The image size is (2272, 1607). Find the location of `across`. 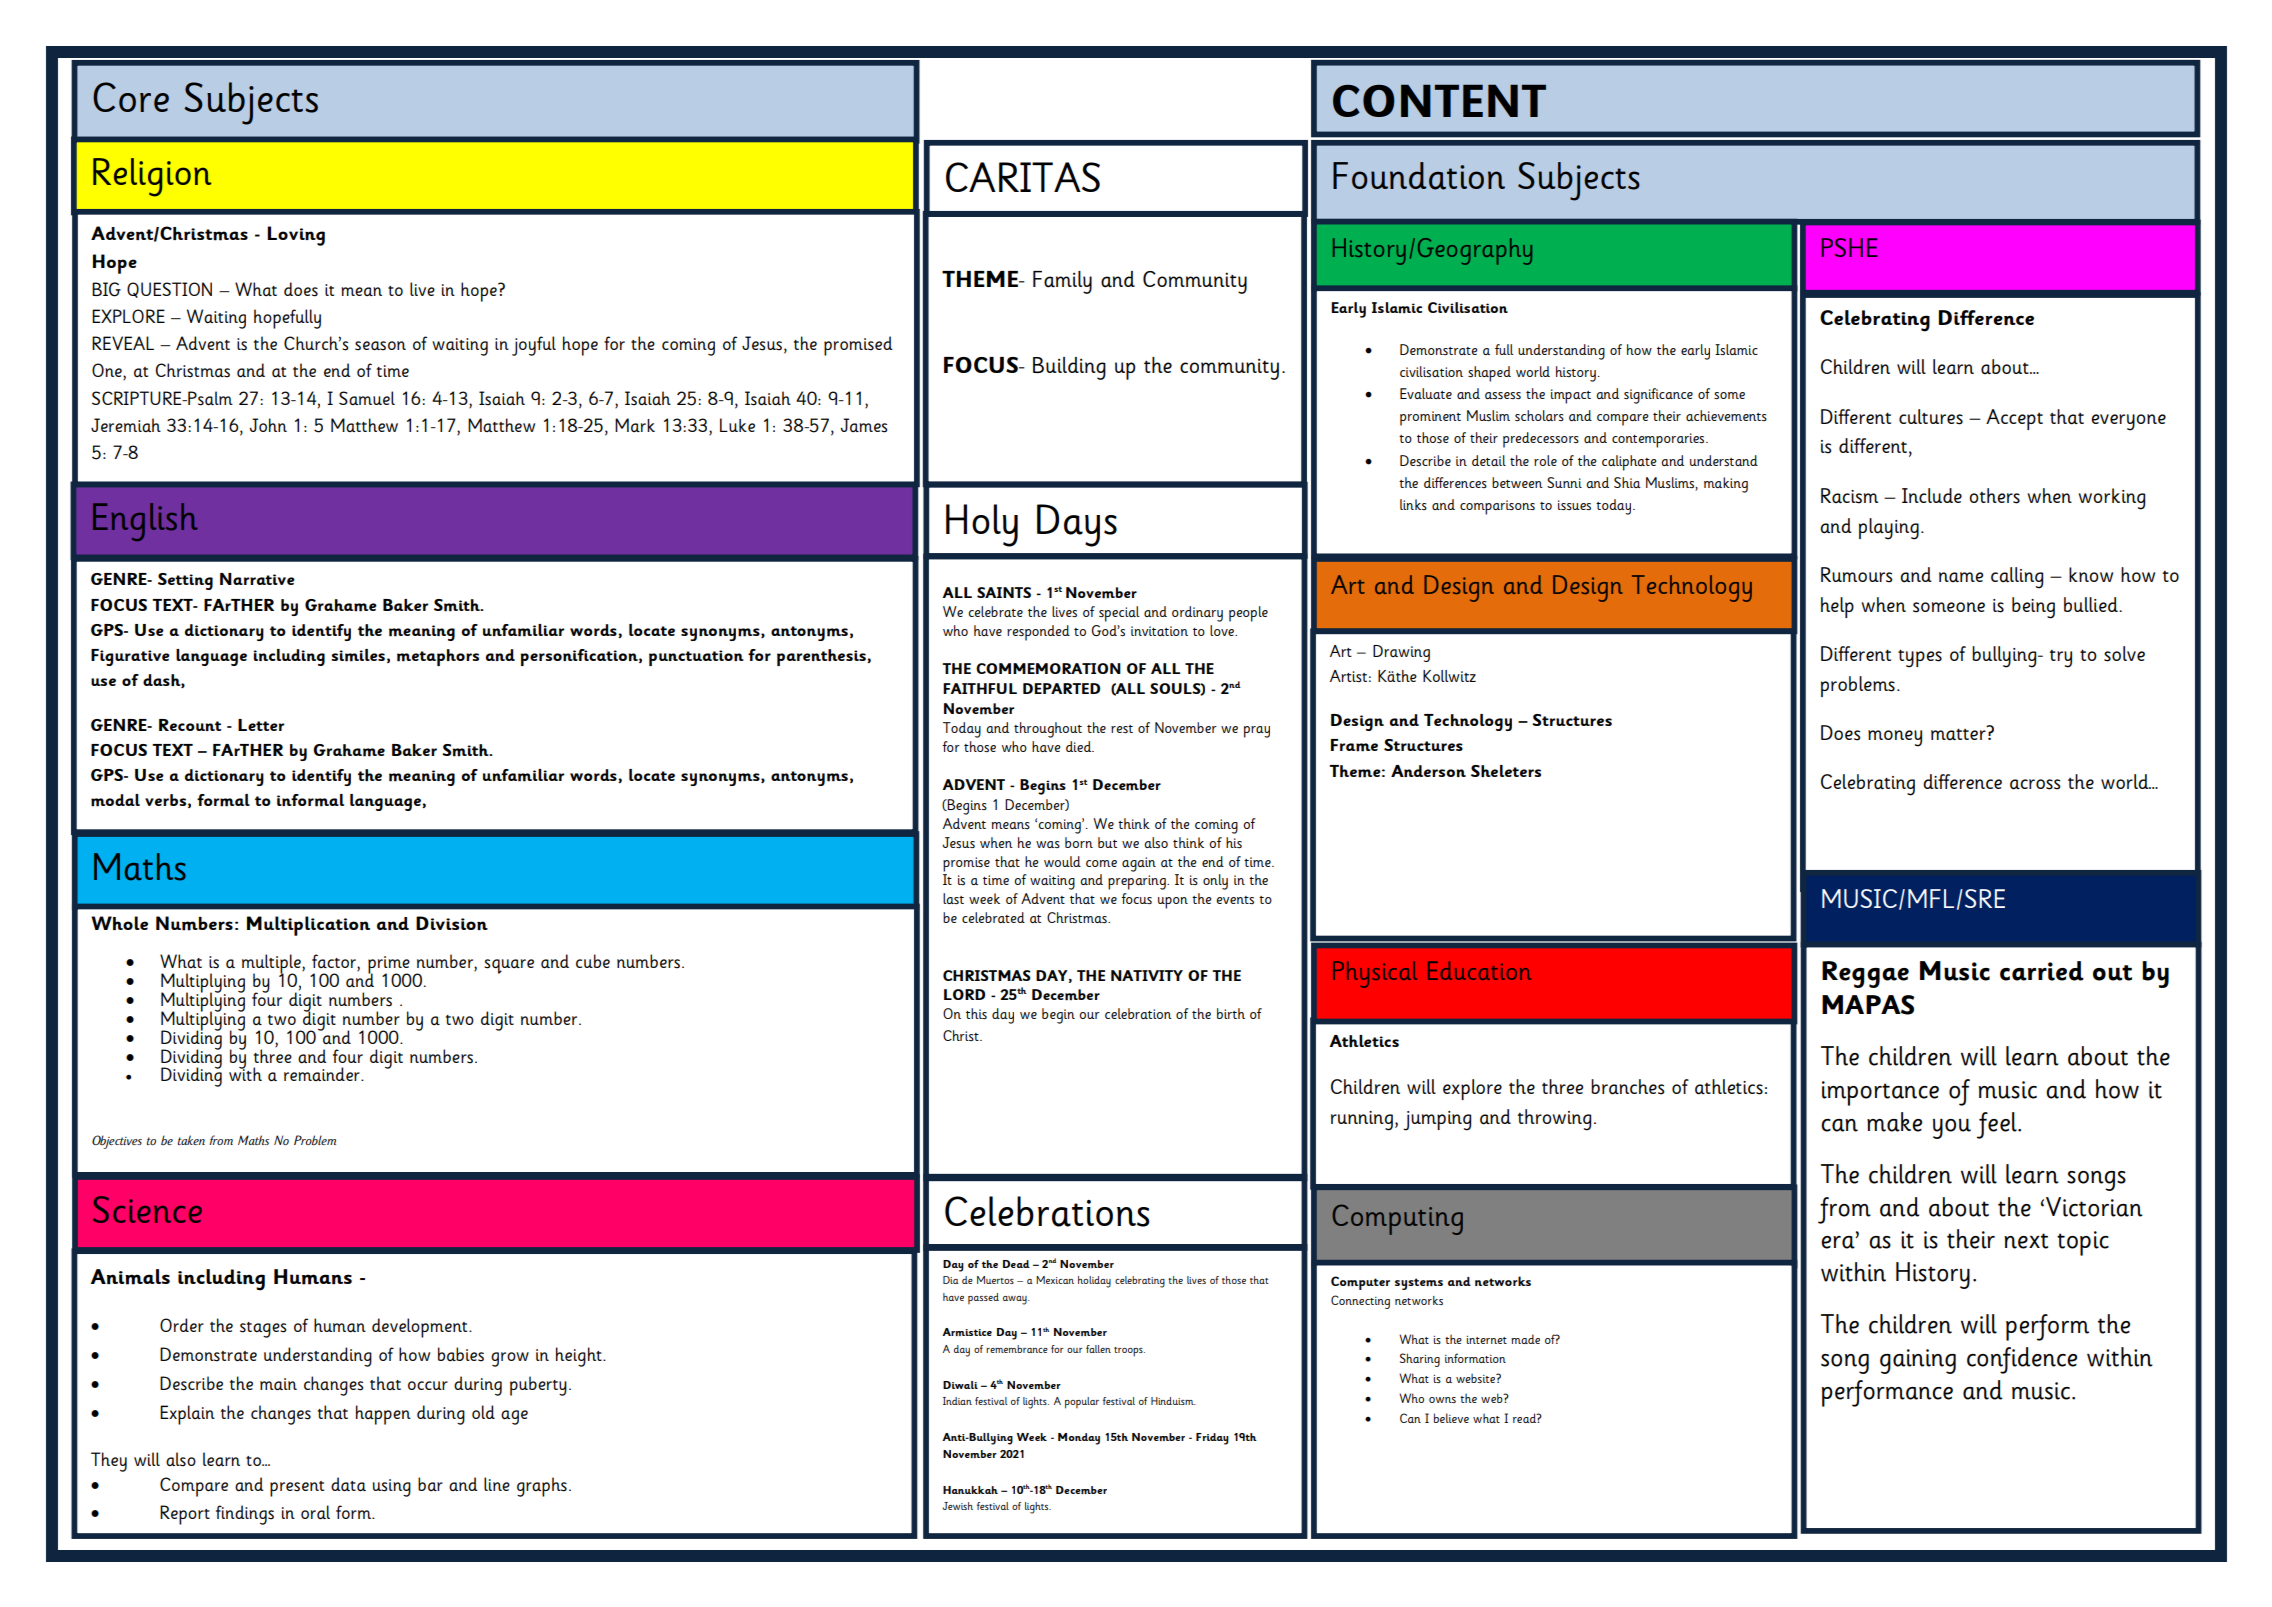

across is located at coordinates (2035, 784).
